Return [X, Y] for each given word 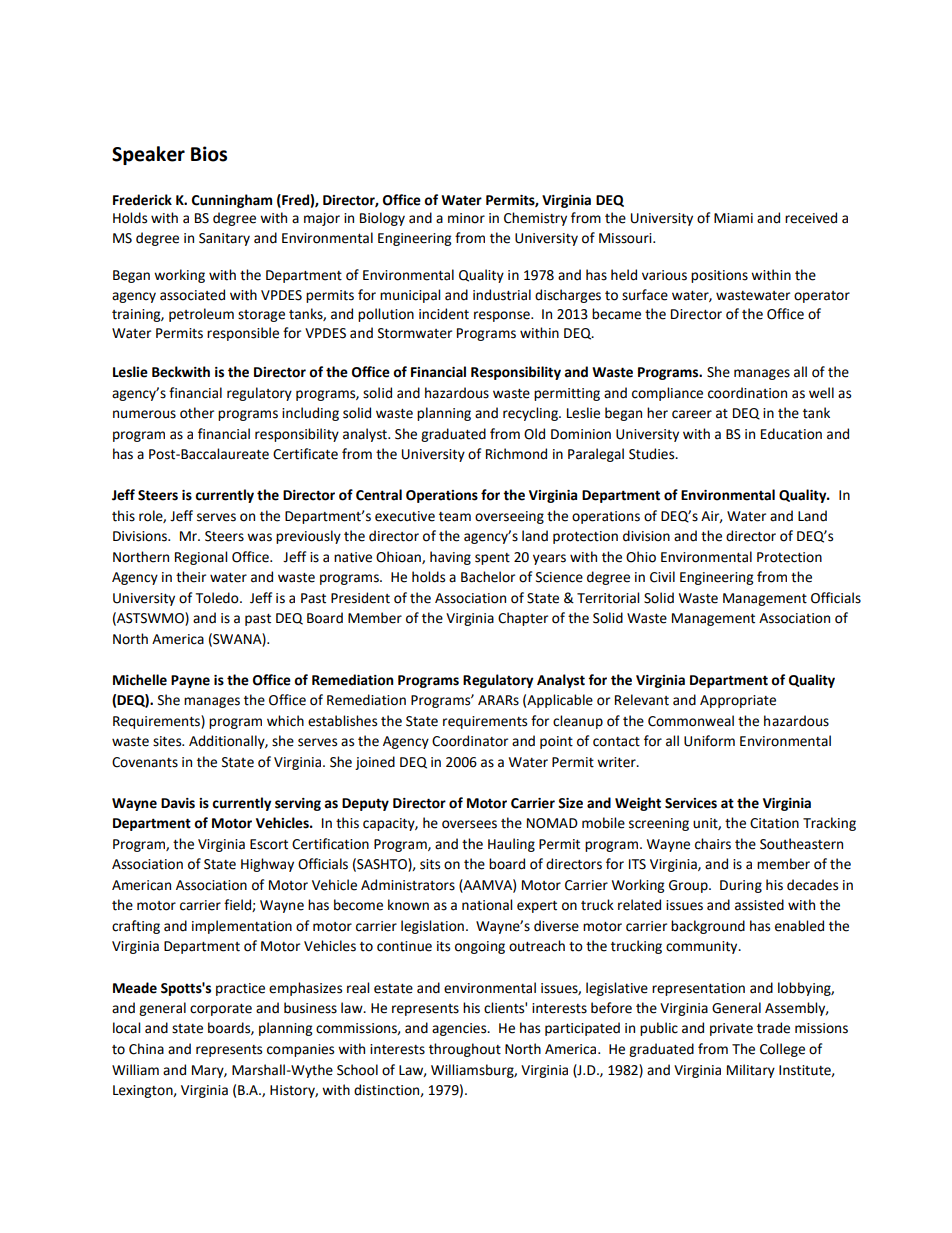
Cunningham [232, 201]
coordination [747, 393]
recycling [531, 414]
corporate [221, 1010]
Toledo [218, 598]
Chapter [523, 619]
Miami [733, 218]
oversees [469, 824]
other [197, 413]
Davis [178, 803]
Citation [774, 823]
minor [466, 218]
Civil [662, 577]
